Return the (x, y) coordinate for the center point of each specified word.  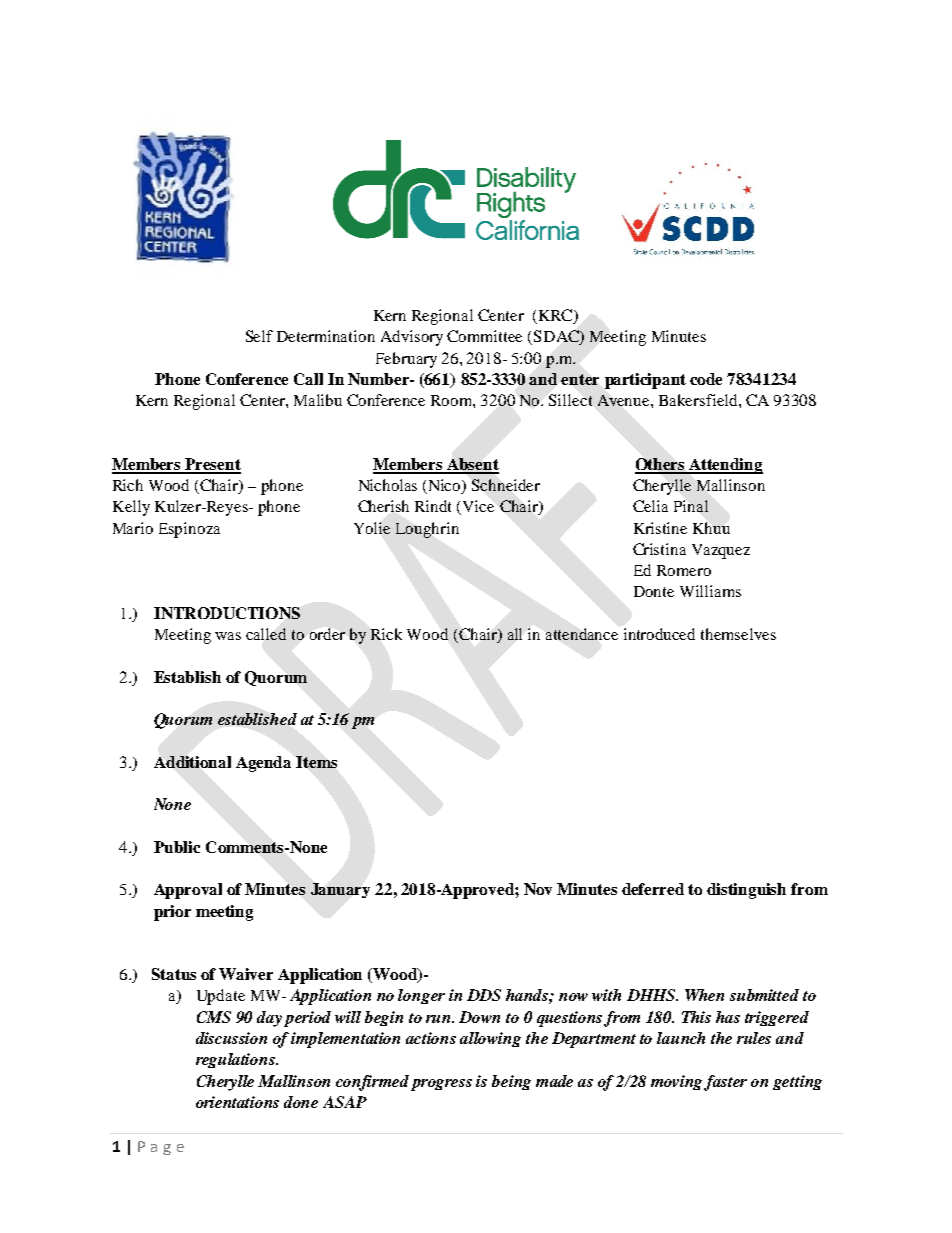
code (706, 379)
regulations (237, 1060)
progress (441, 1085)
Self (259, 336)
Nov (538, 889)
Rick (386, 634)
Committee (484, 336)
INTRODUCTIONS (227, 613)
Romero (684, 570)
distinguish (746, 891)
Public (177, 847)
